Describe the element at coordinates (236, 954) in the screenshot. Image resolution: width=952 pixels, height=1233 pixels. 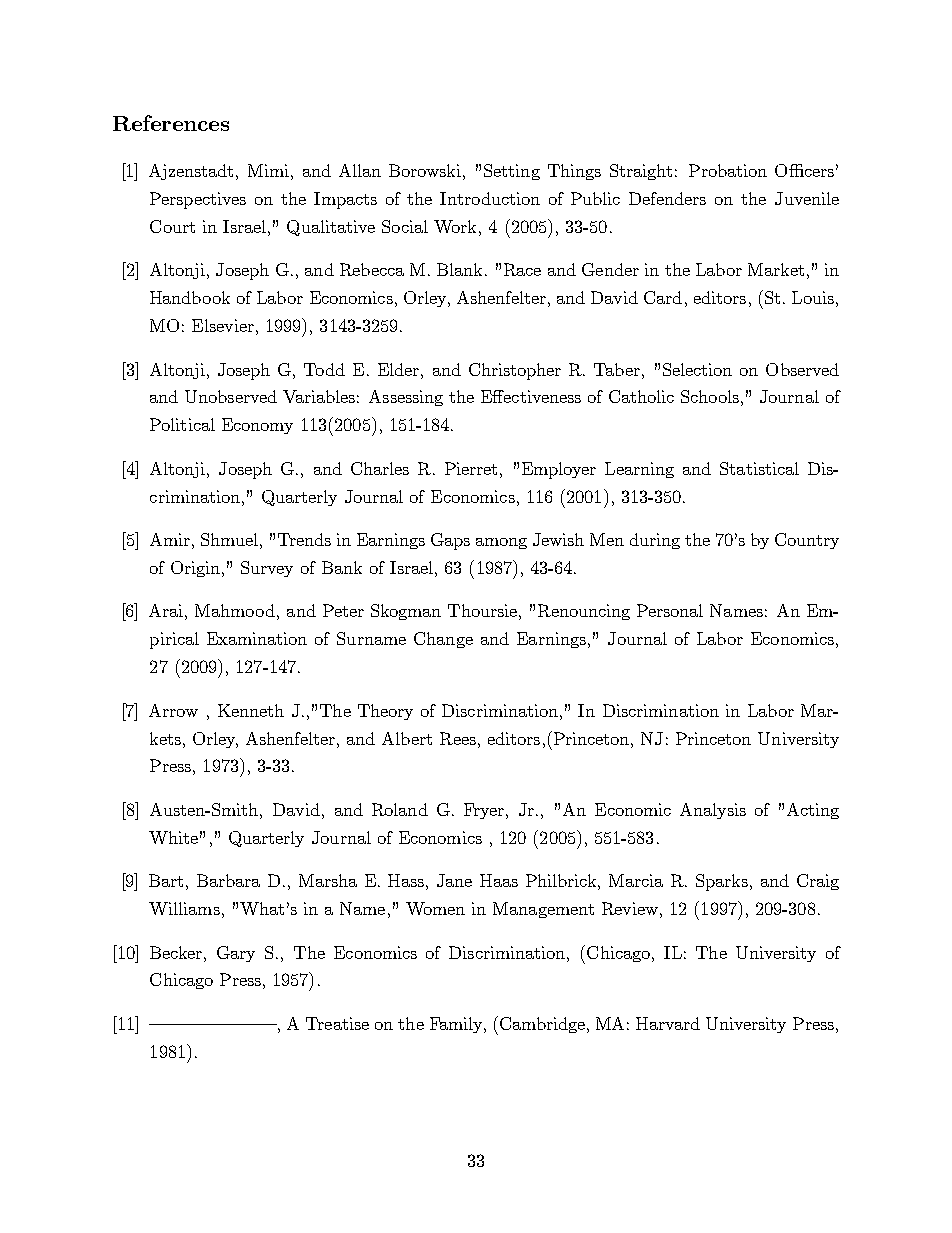
I see `Gary` at that location.
